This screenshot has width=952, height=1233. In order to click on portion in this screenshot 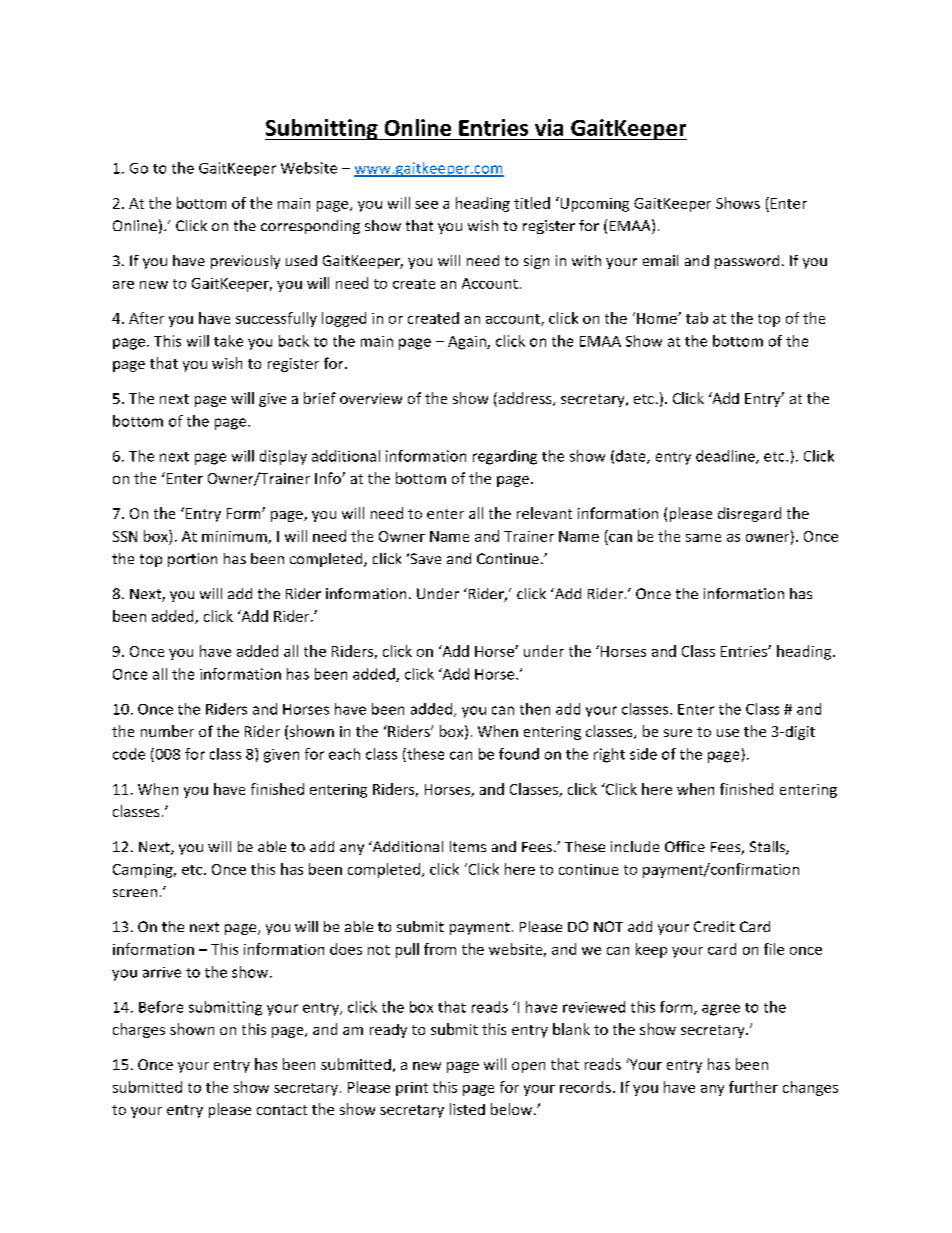, I will do `click(192, 560)`.
